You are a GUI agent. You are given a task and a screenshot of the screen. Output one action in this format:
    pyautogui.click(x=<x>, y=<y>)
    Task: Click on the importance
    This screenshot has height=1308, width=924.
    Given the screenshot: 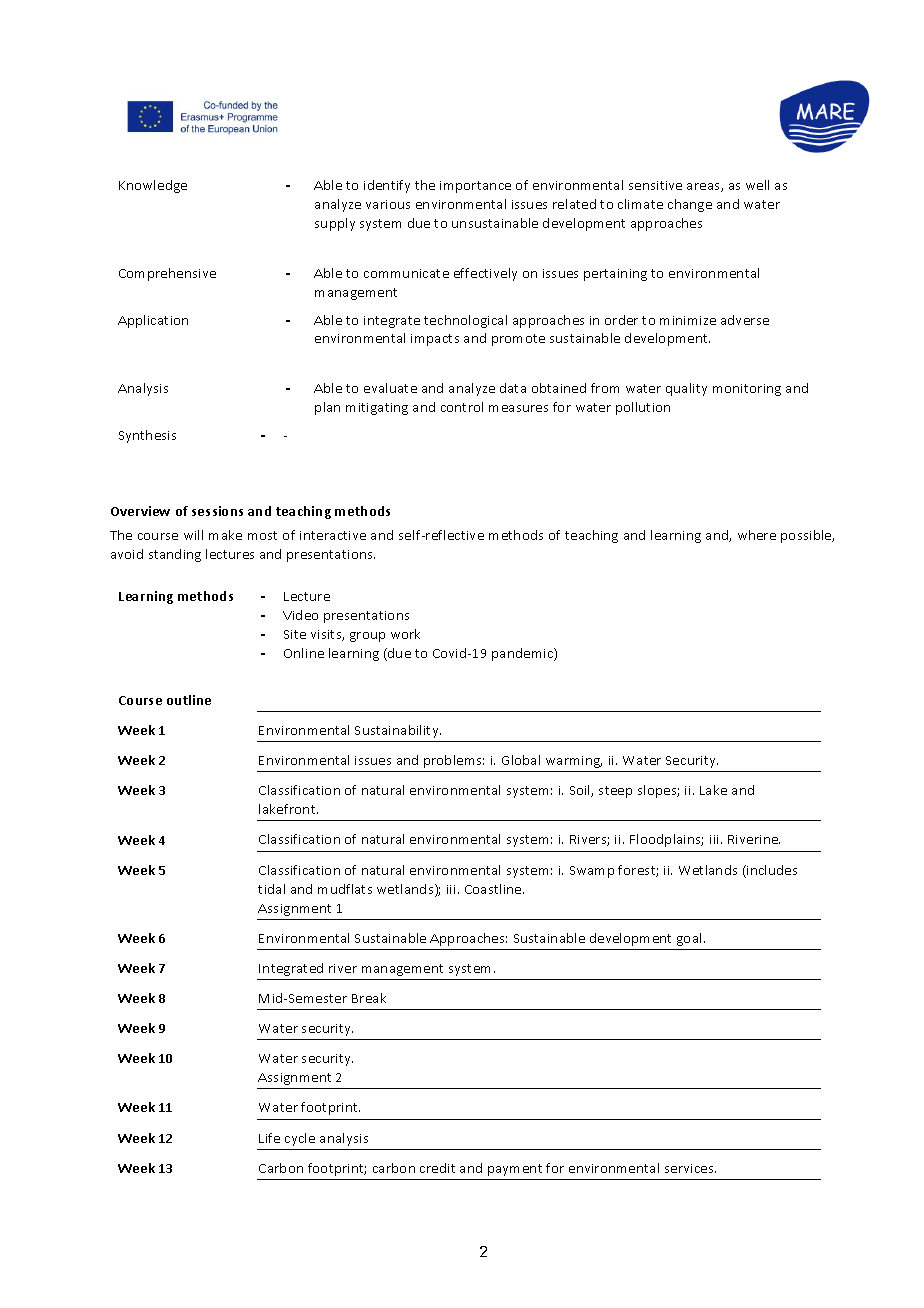 What is the action you would take?
    pyautogui.click(x=475, y=187)
